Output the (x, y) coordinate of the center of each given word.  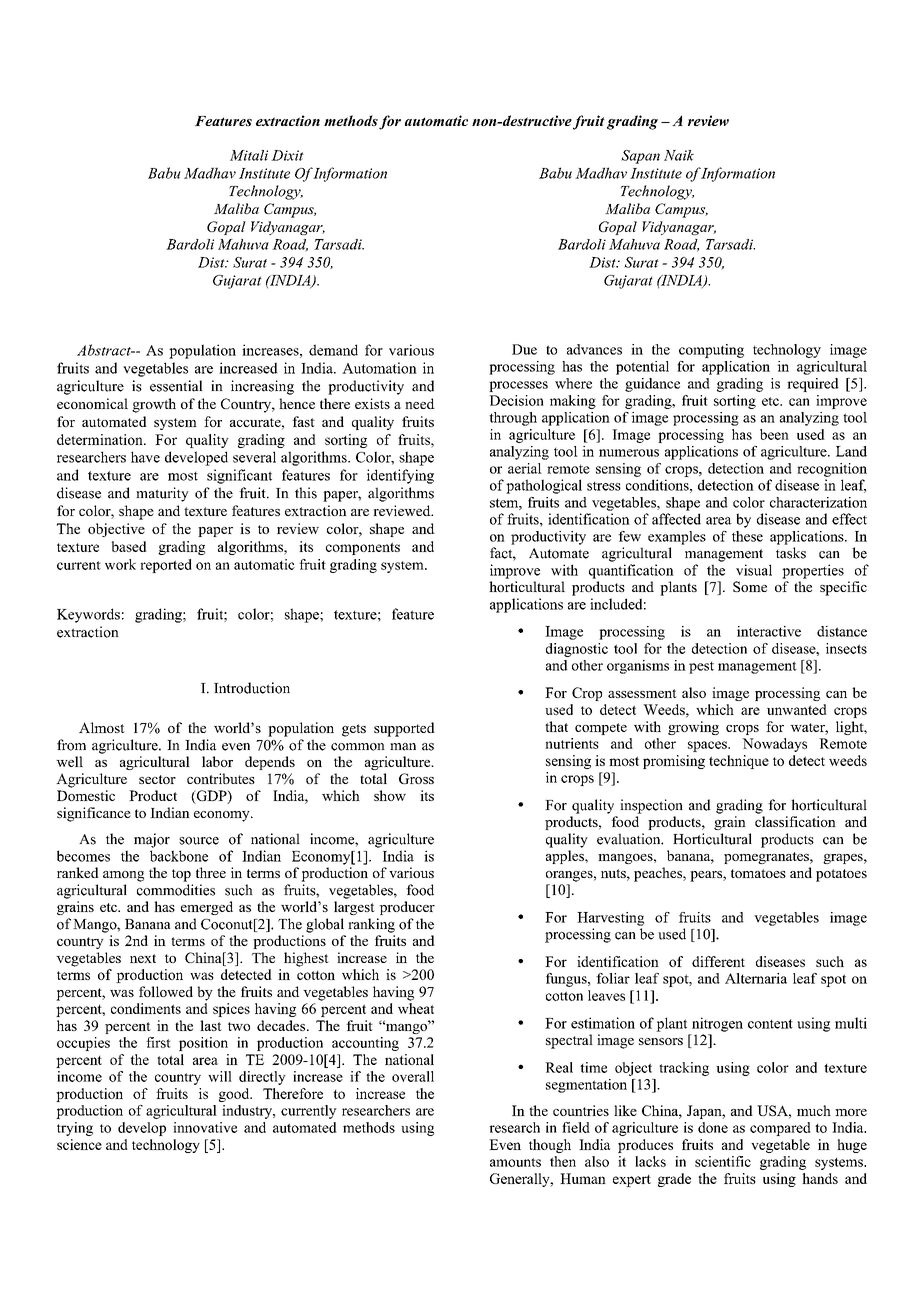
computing (711, 351)
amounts (515, 1162)
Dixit (287, 155)
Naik (679, 155)
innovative (205, 1127)
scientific (723, 1161)
